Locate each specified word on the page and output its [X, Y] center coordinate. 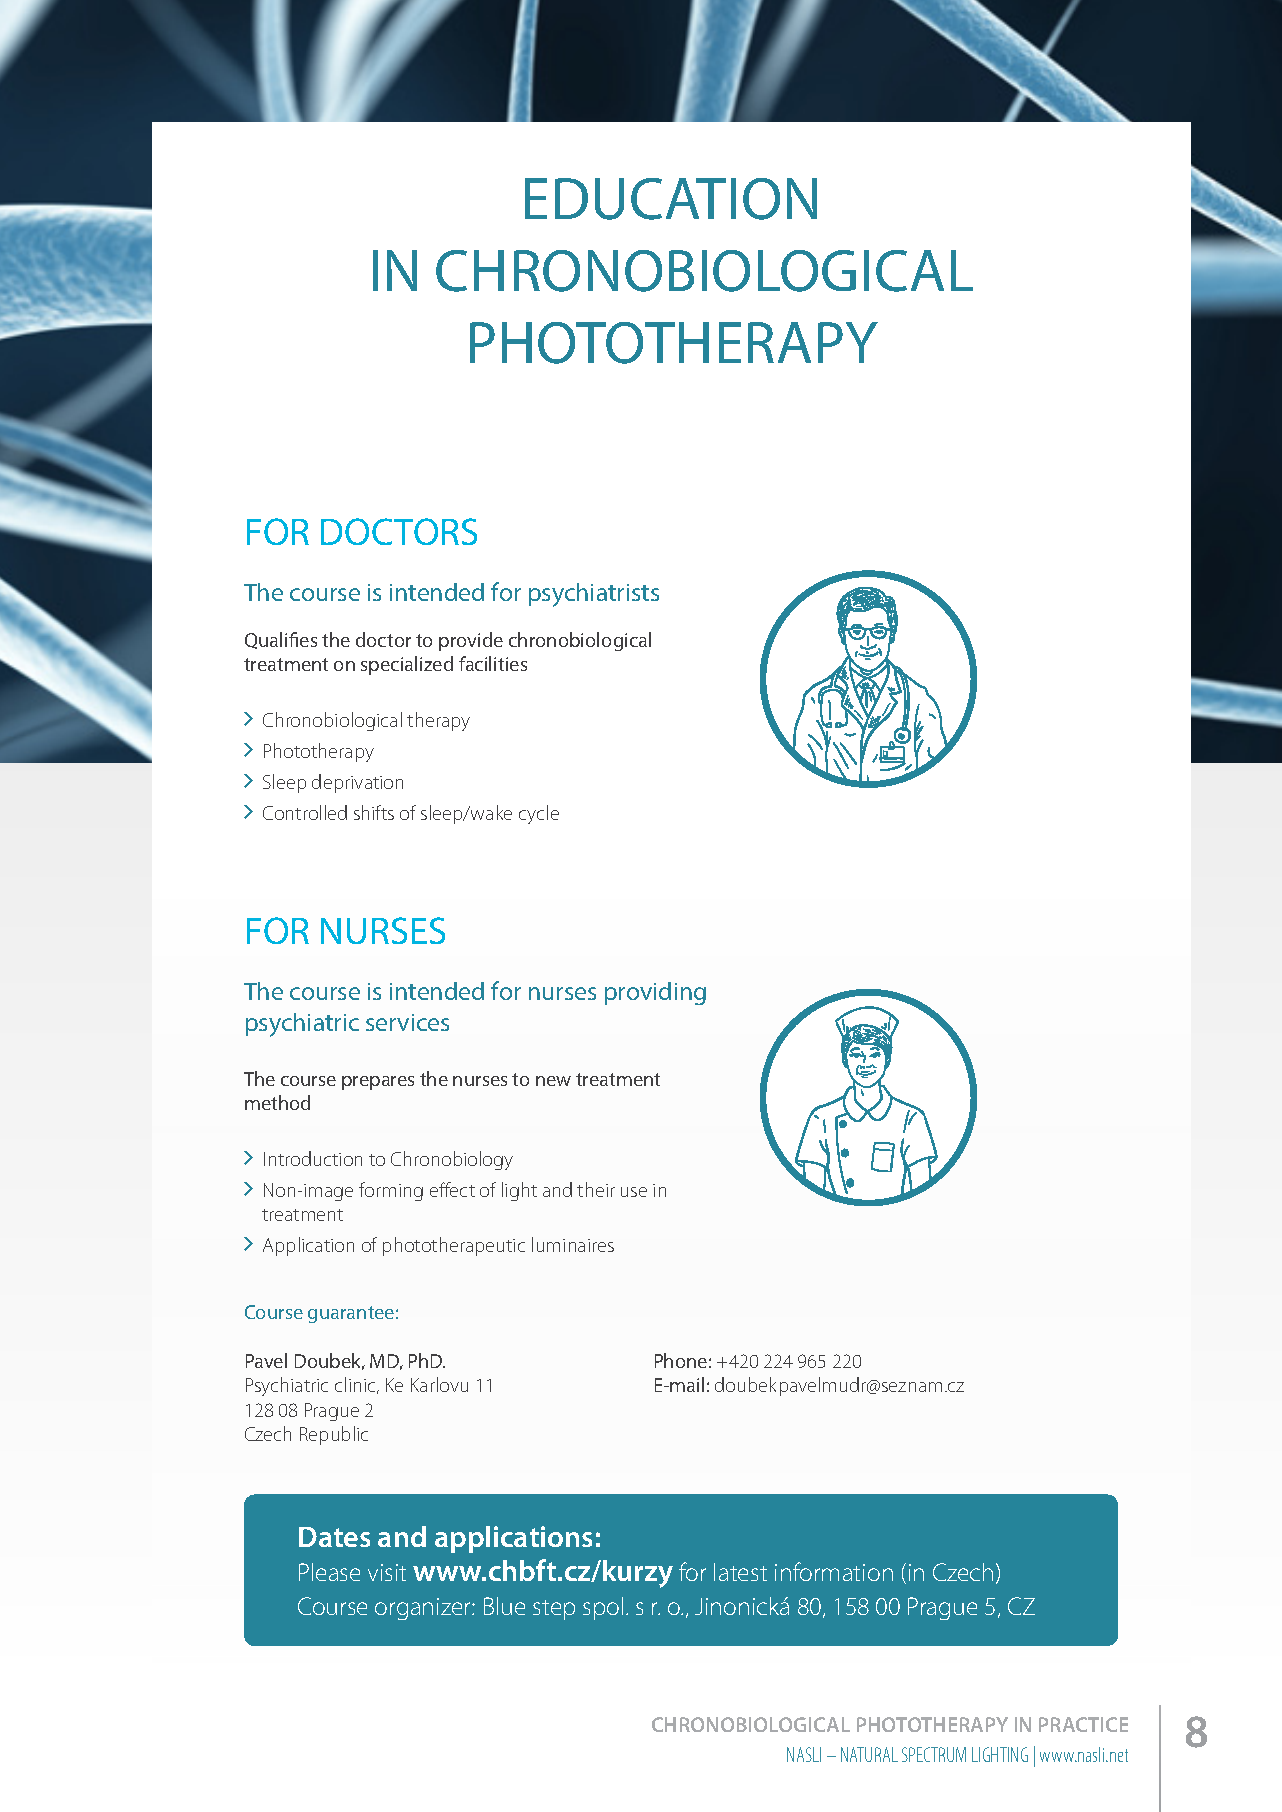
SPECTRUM [934, 1754]
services [407, 1022]
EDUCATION [671, 199]
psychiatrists [594, 595]
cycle [539, 814]
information [834, 1571]
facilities [493, 663]
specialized [407, 665]
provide [471, 641]
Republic [334, 1435]
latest [740, 1572]
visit [387, 1572]
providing [655, 993]
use [634, 1192]
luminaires [573, 1244]
